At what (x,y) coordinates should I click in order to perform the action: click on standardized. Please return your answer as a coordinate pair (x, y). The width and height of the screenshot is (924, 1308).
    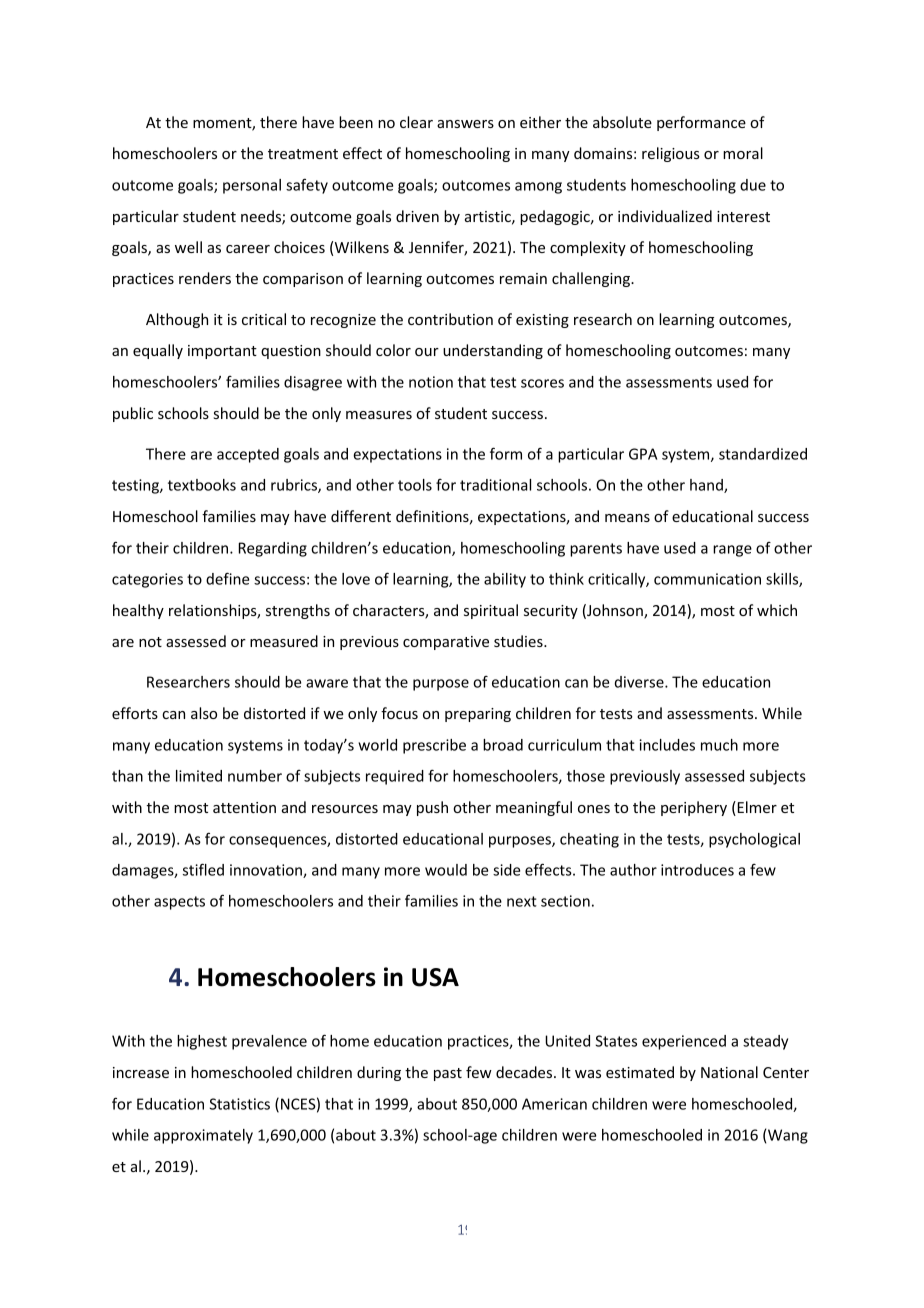
    Looking at the image, I should click on (763, 454).
